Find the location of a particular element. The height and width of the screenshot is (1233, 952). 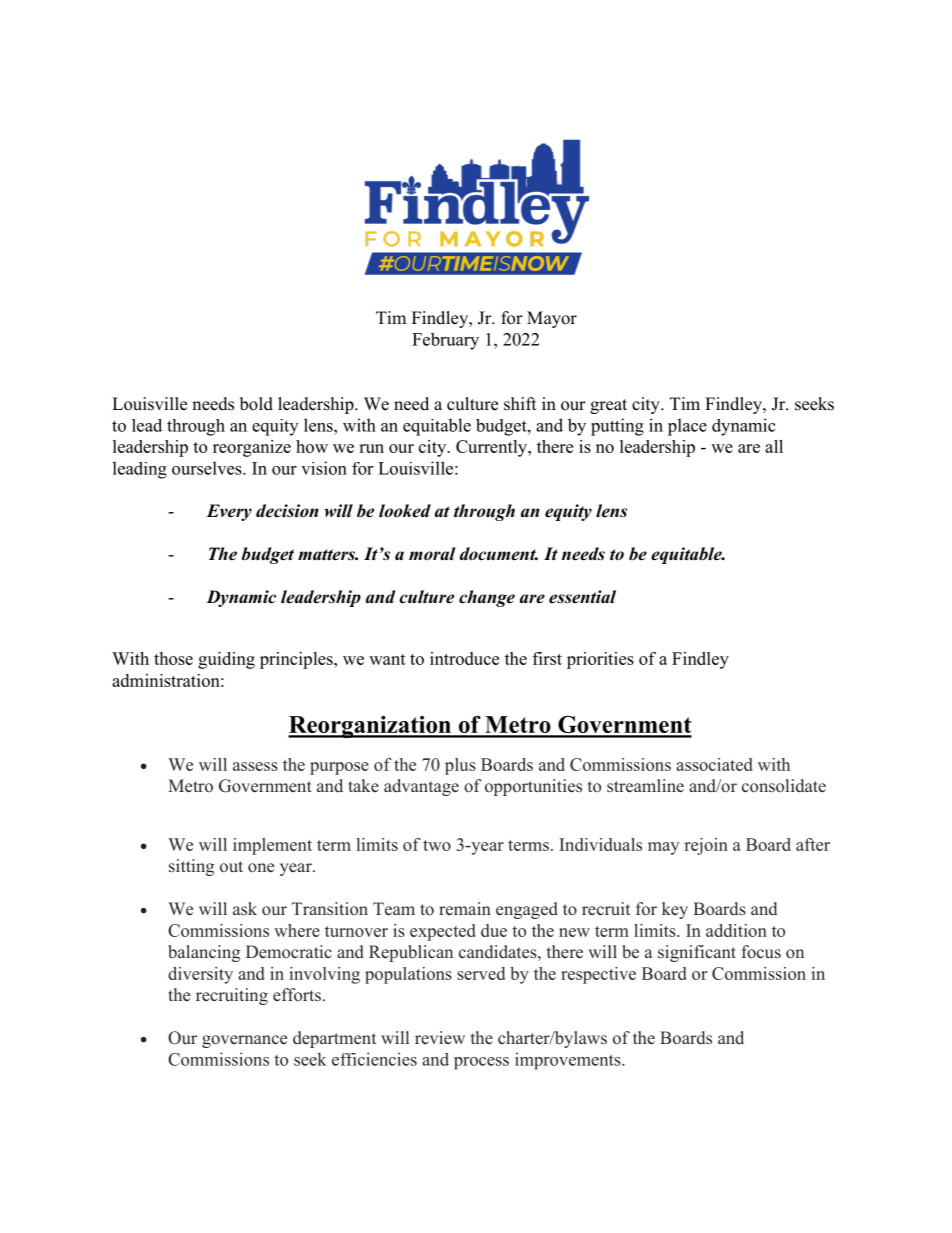

governance is located at coordinates (244, 1041).
